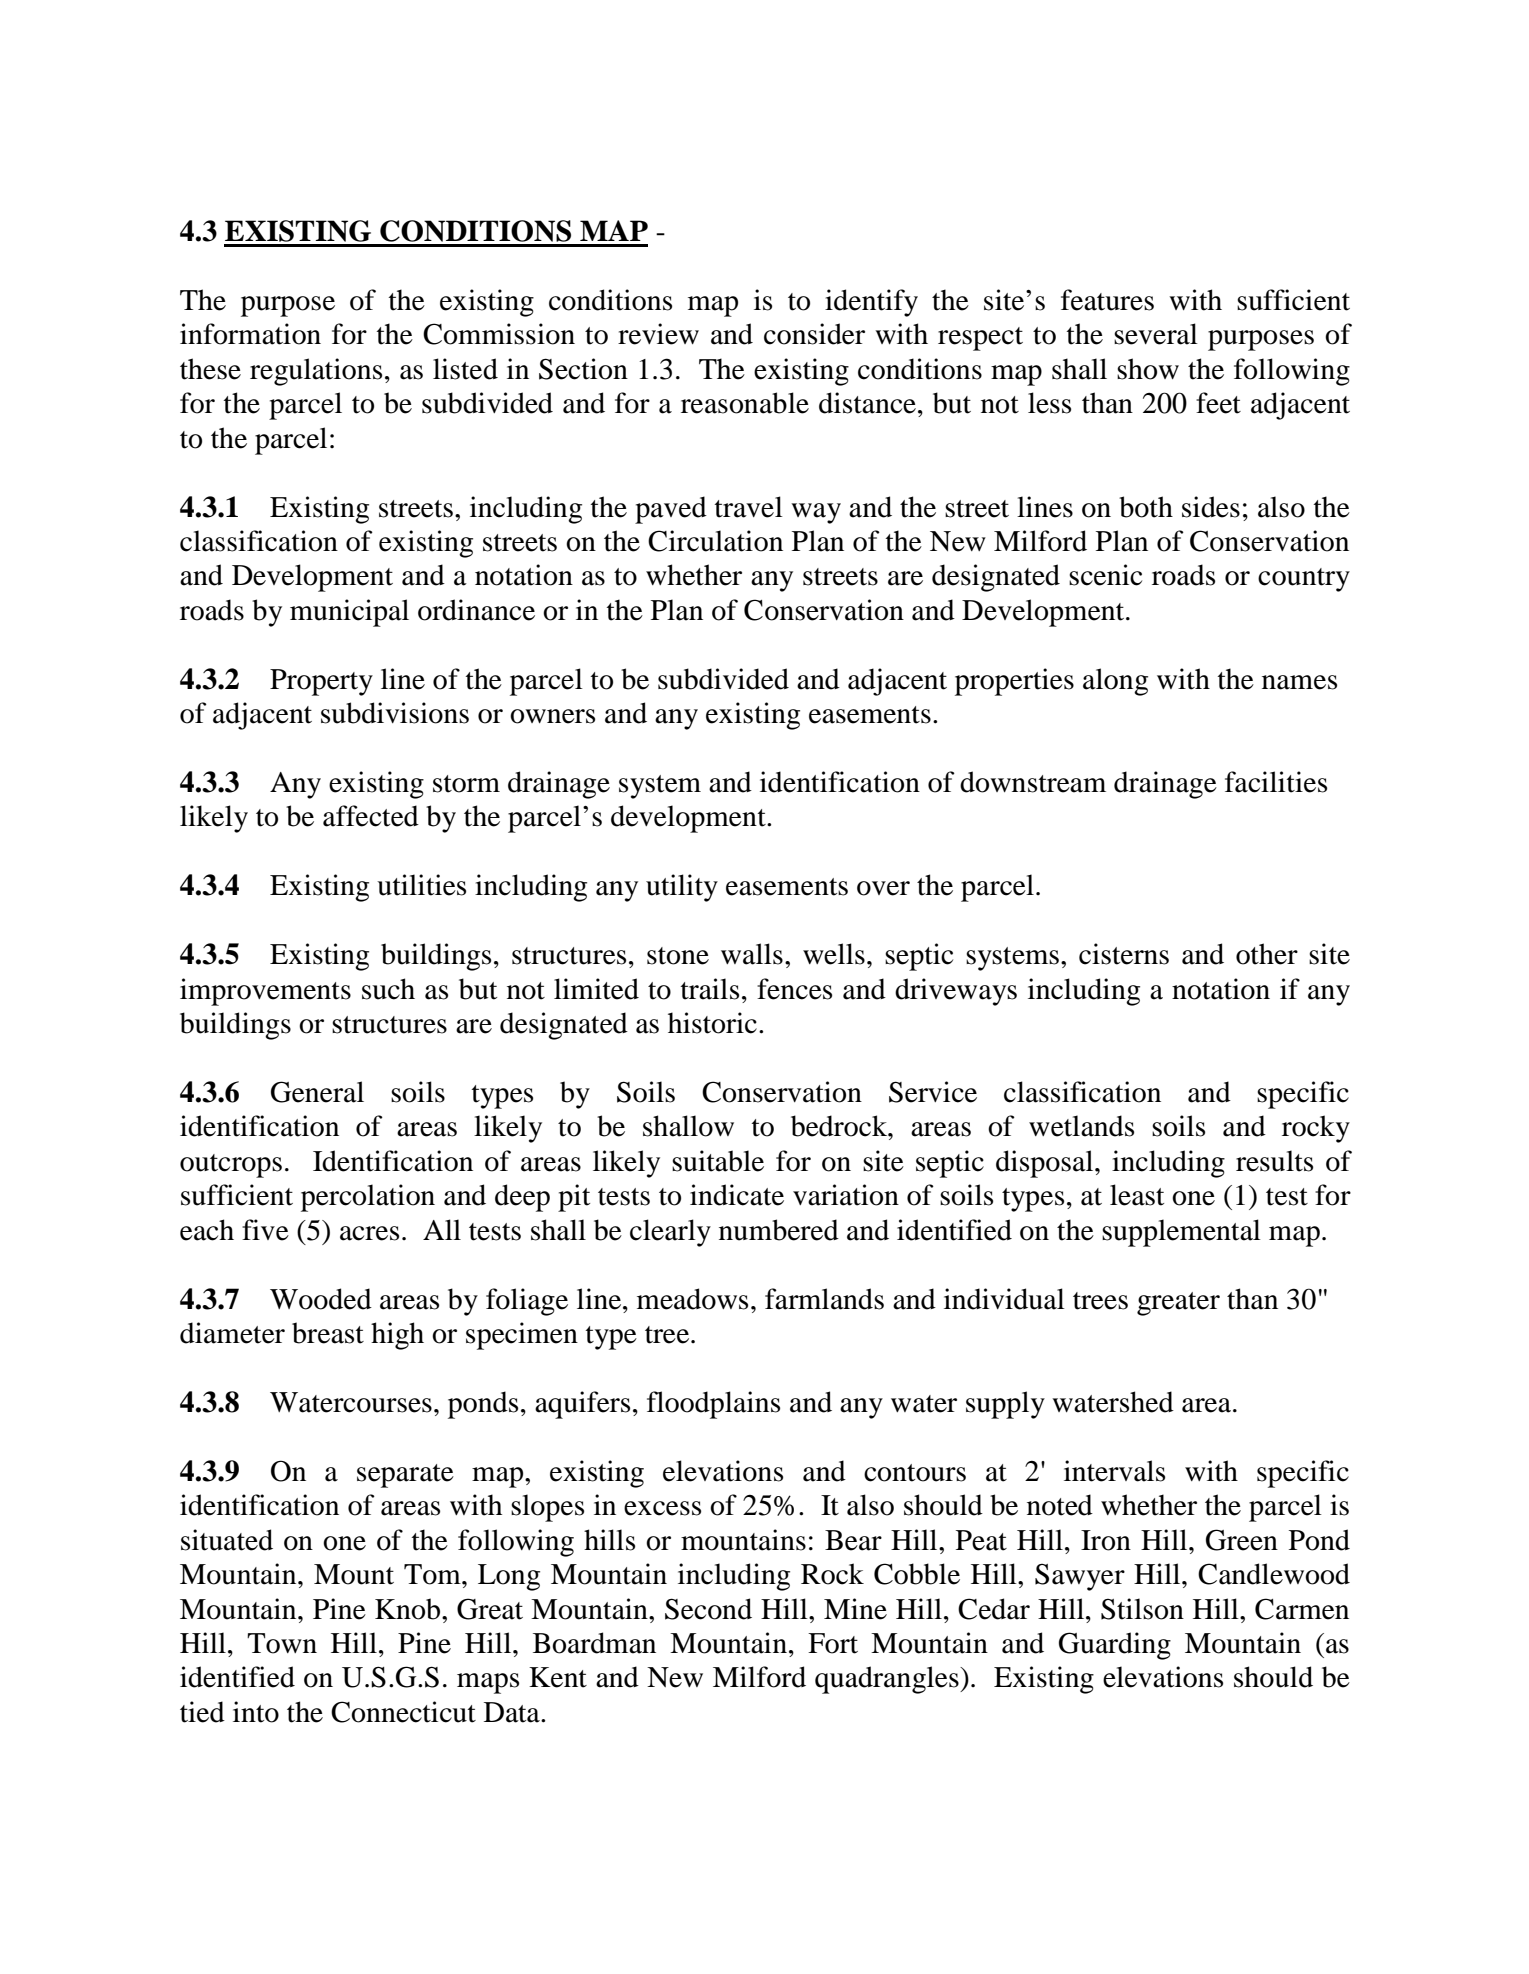  I want to click on regulations, so click(316, 372).
